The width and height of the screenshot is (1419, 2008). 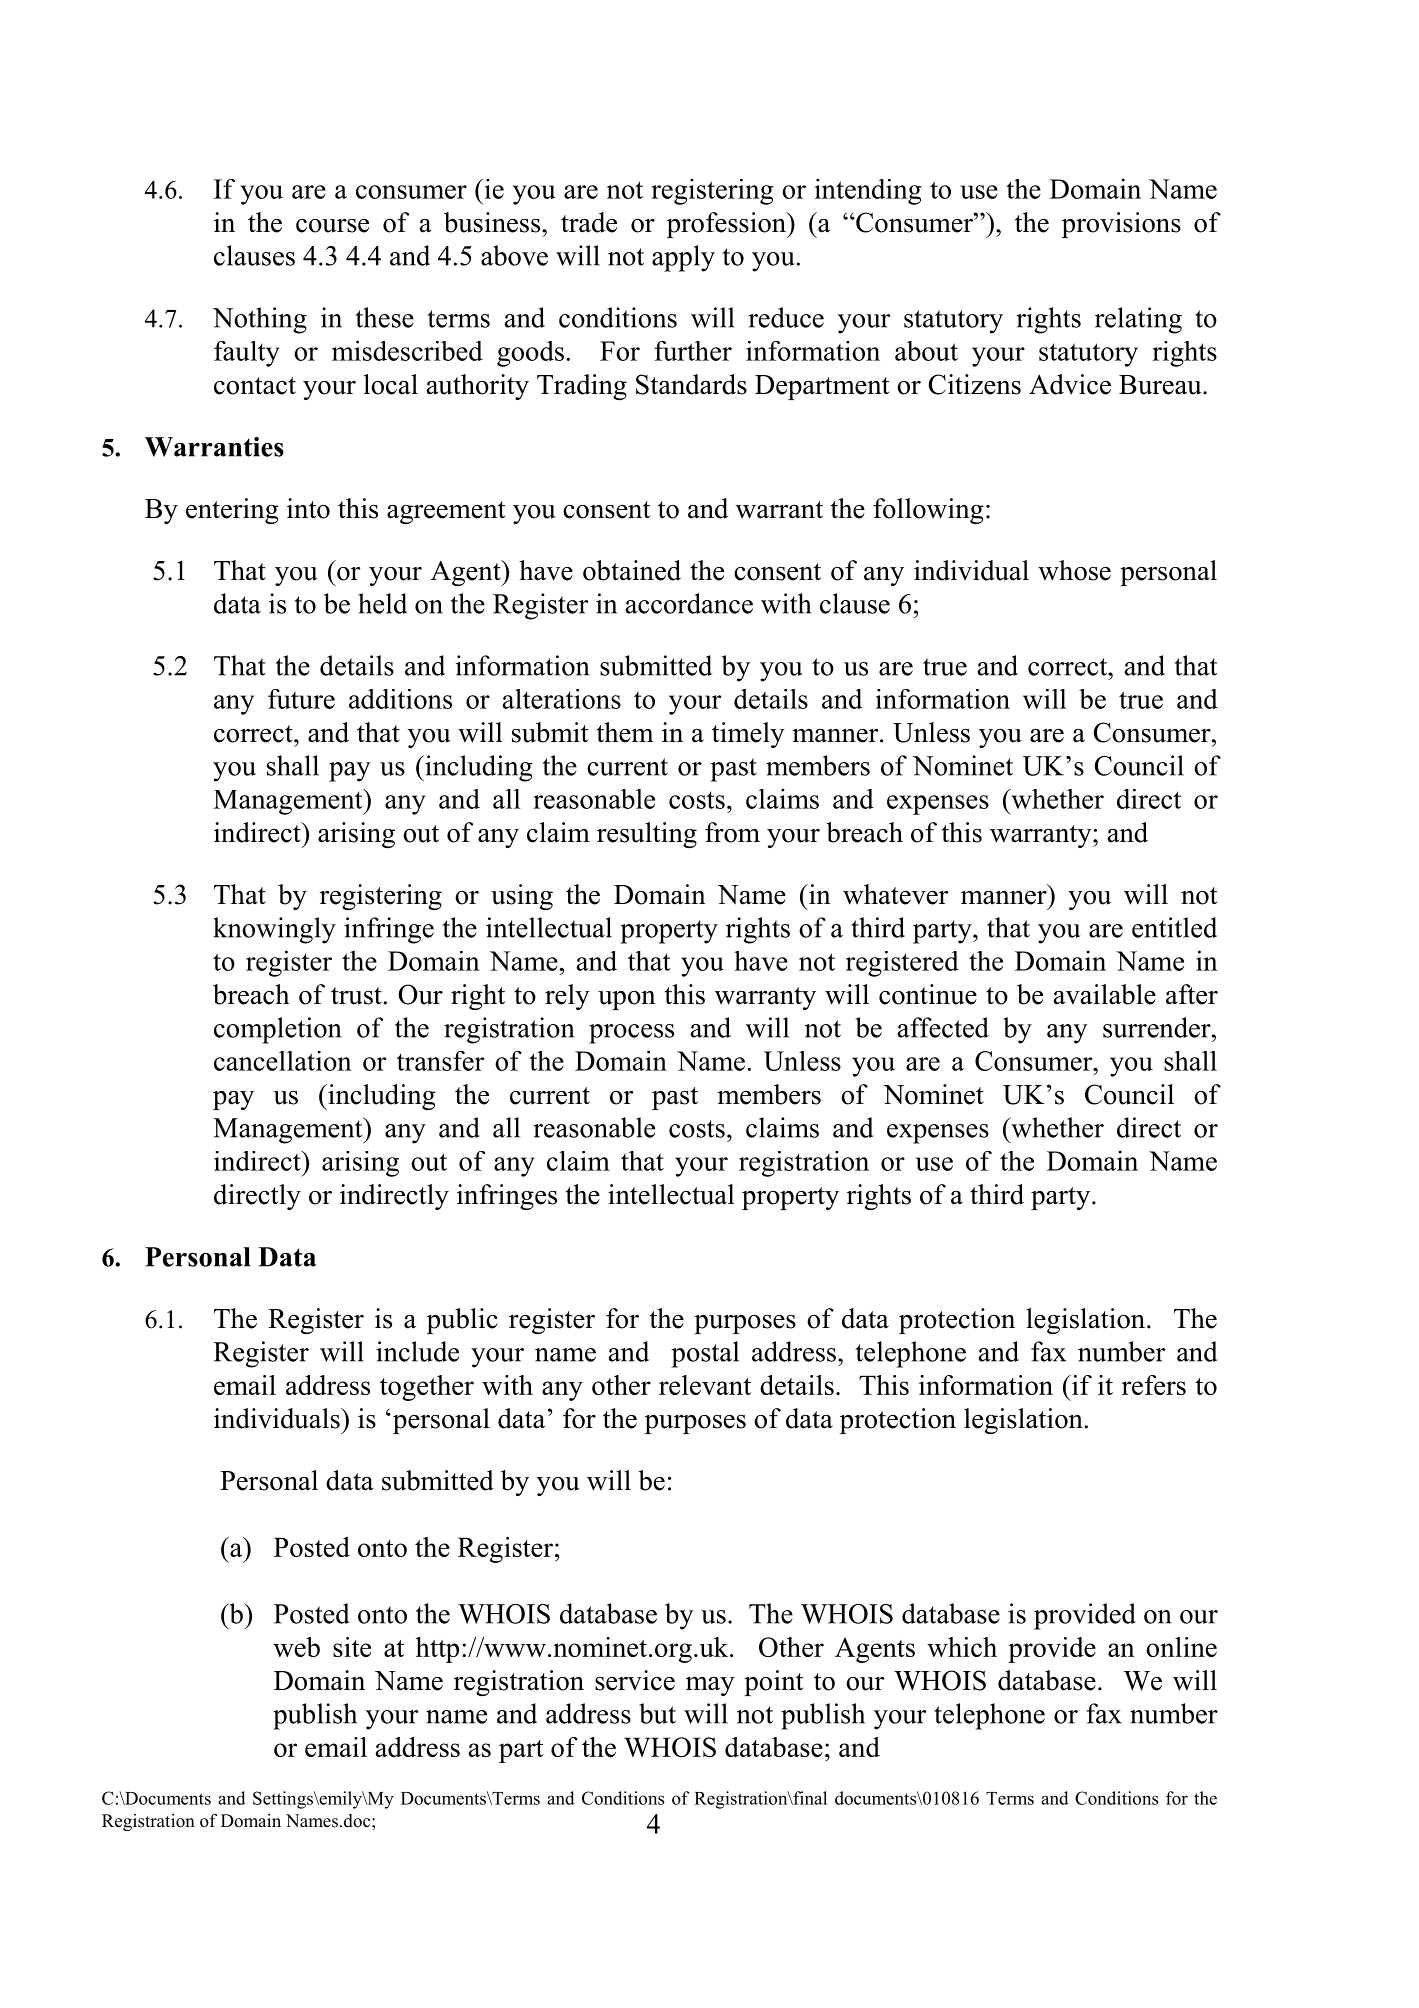 I want to click on course, so click(x=332, y=226).
